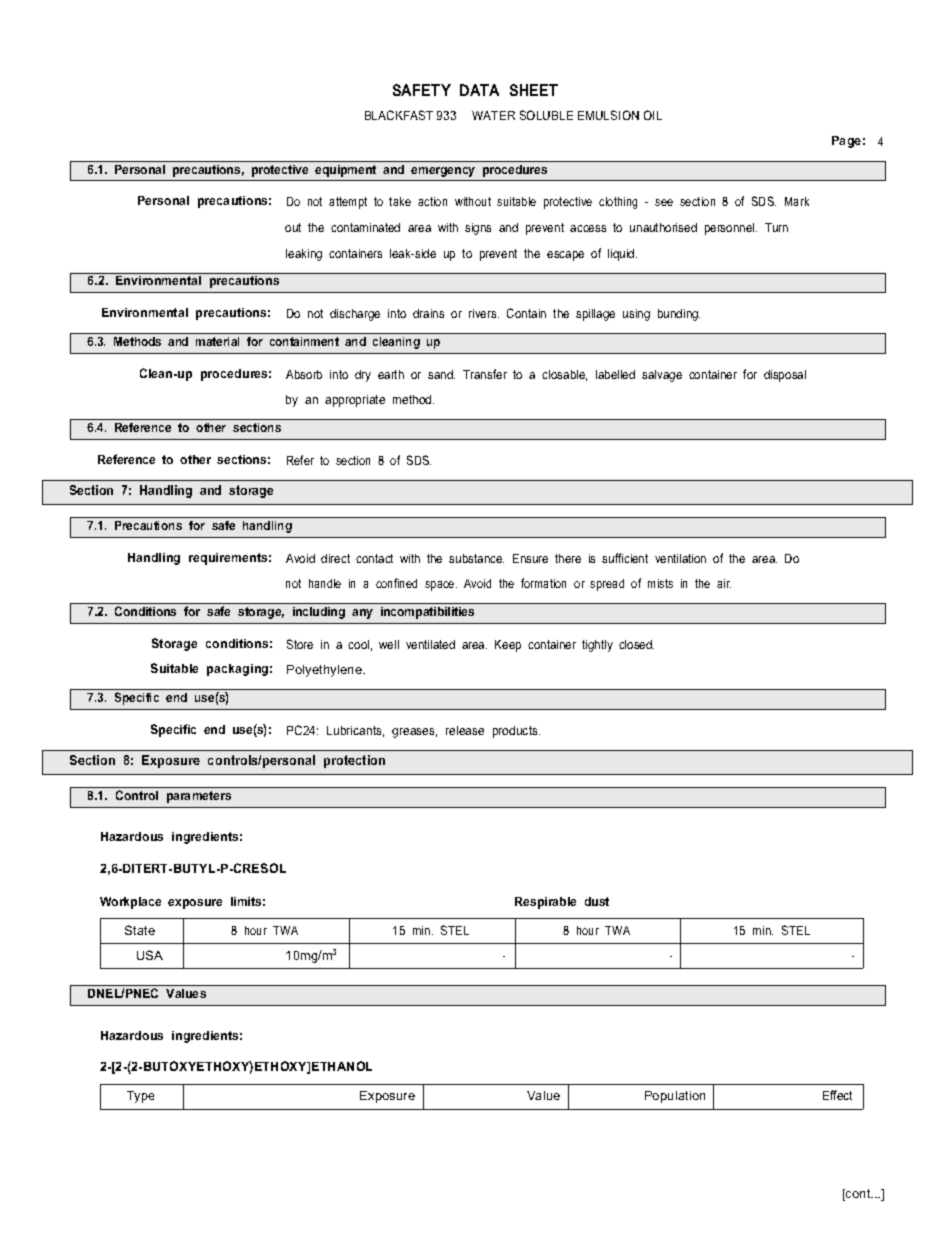 The width and height of the document is (952, 1233). I want to click on air, so click(724, 583).
